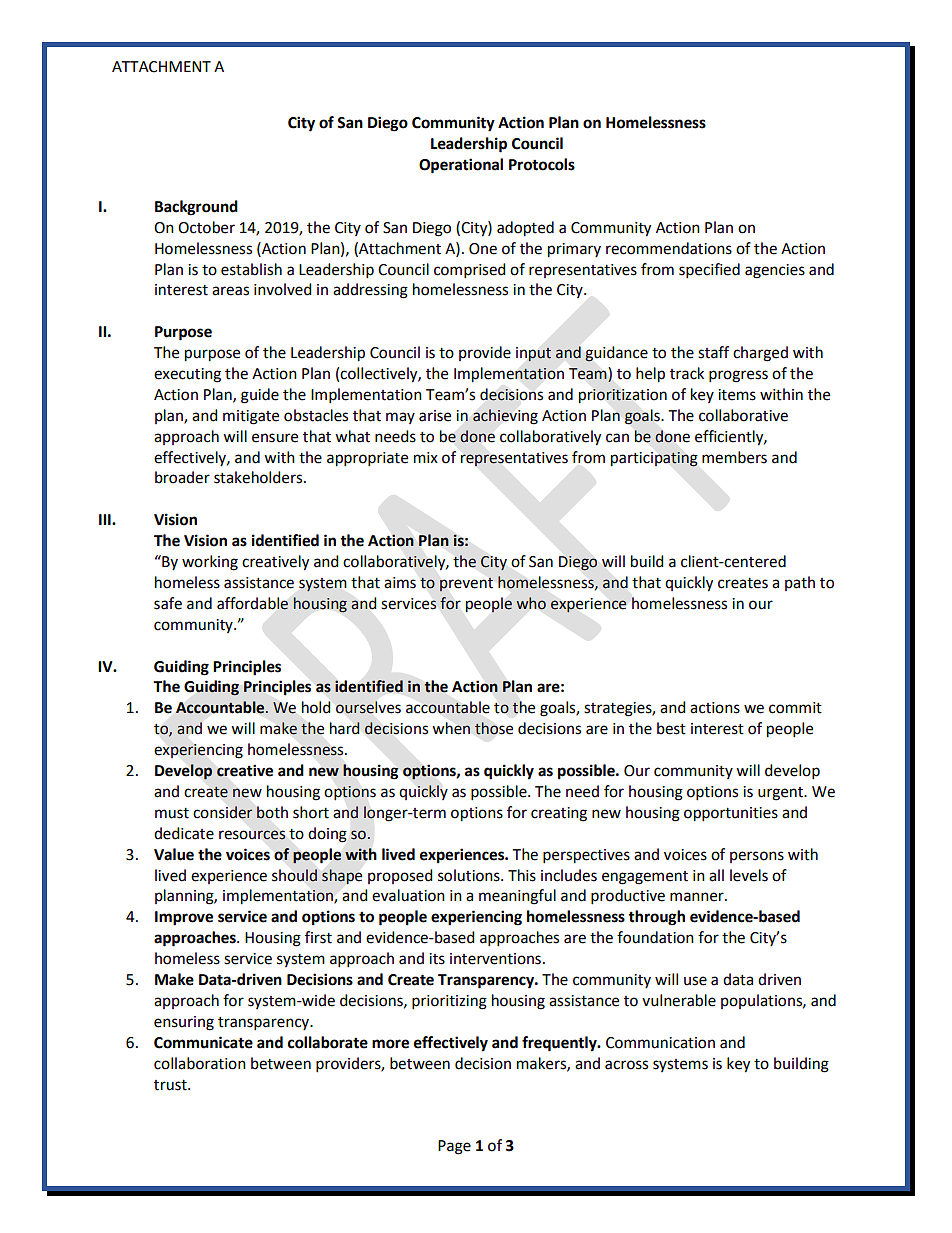 Image resolution: width=952 pixels, height=1233 pixels. I want to click on Page, so click(454, 1147).
